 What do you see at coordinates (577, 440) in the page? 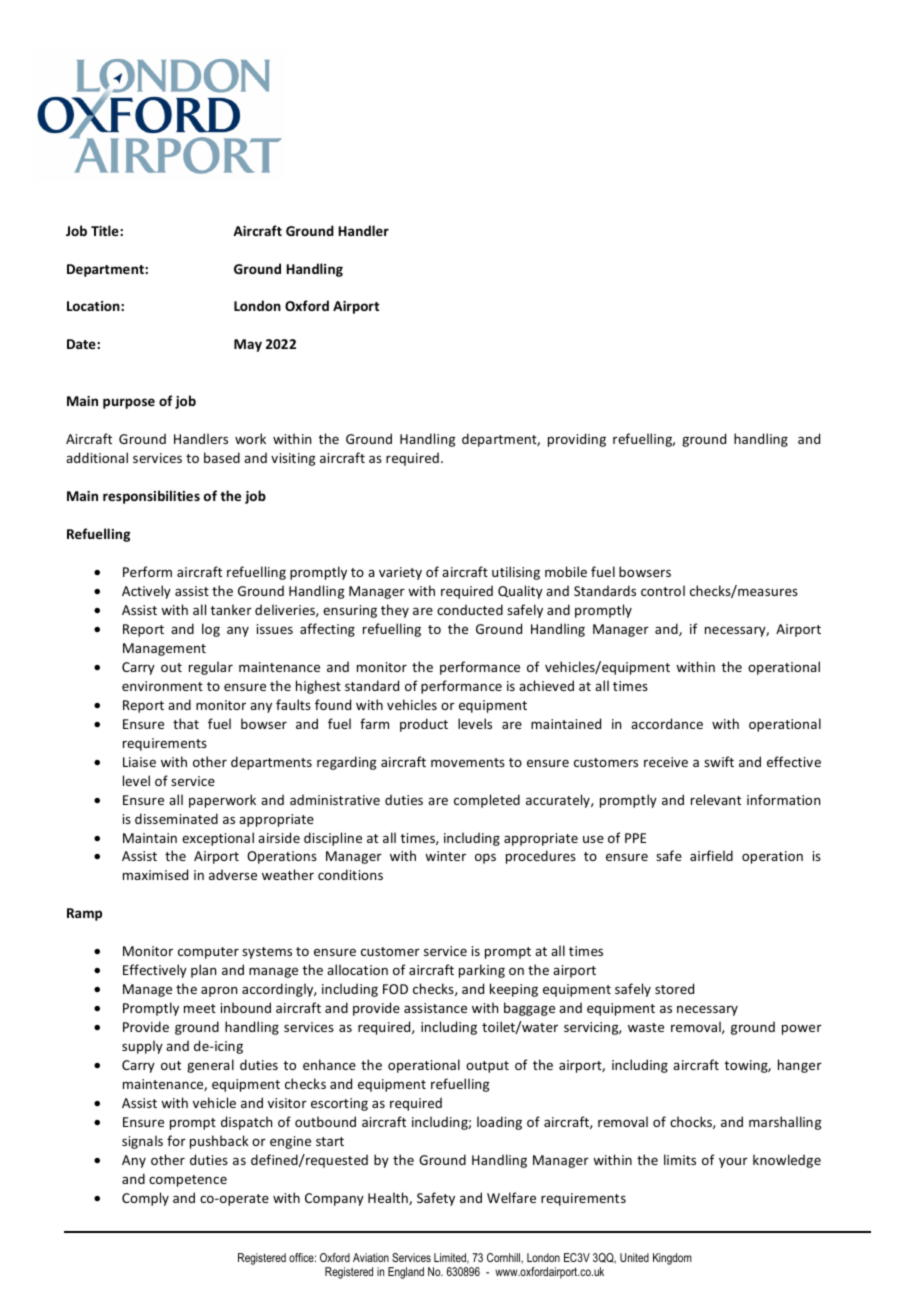
I see `providing` at bounding box center [577, 440].
